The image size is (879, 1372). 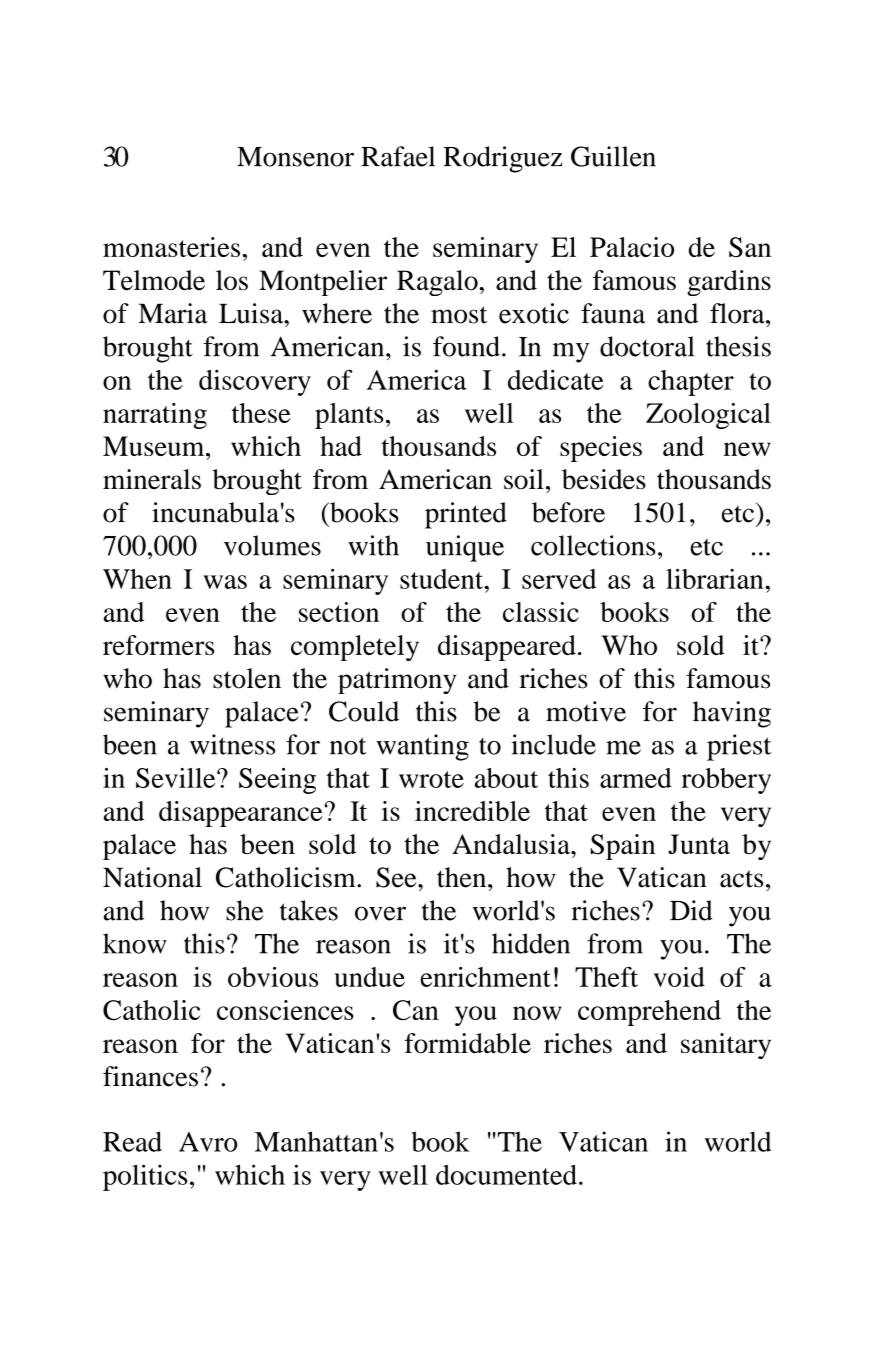 I want to click on monasteries, so click(x=171, y=247).
